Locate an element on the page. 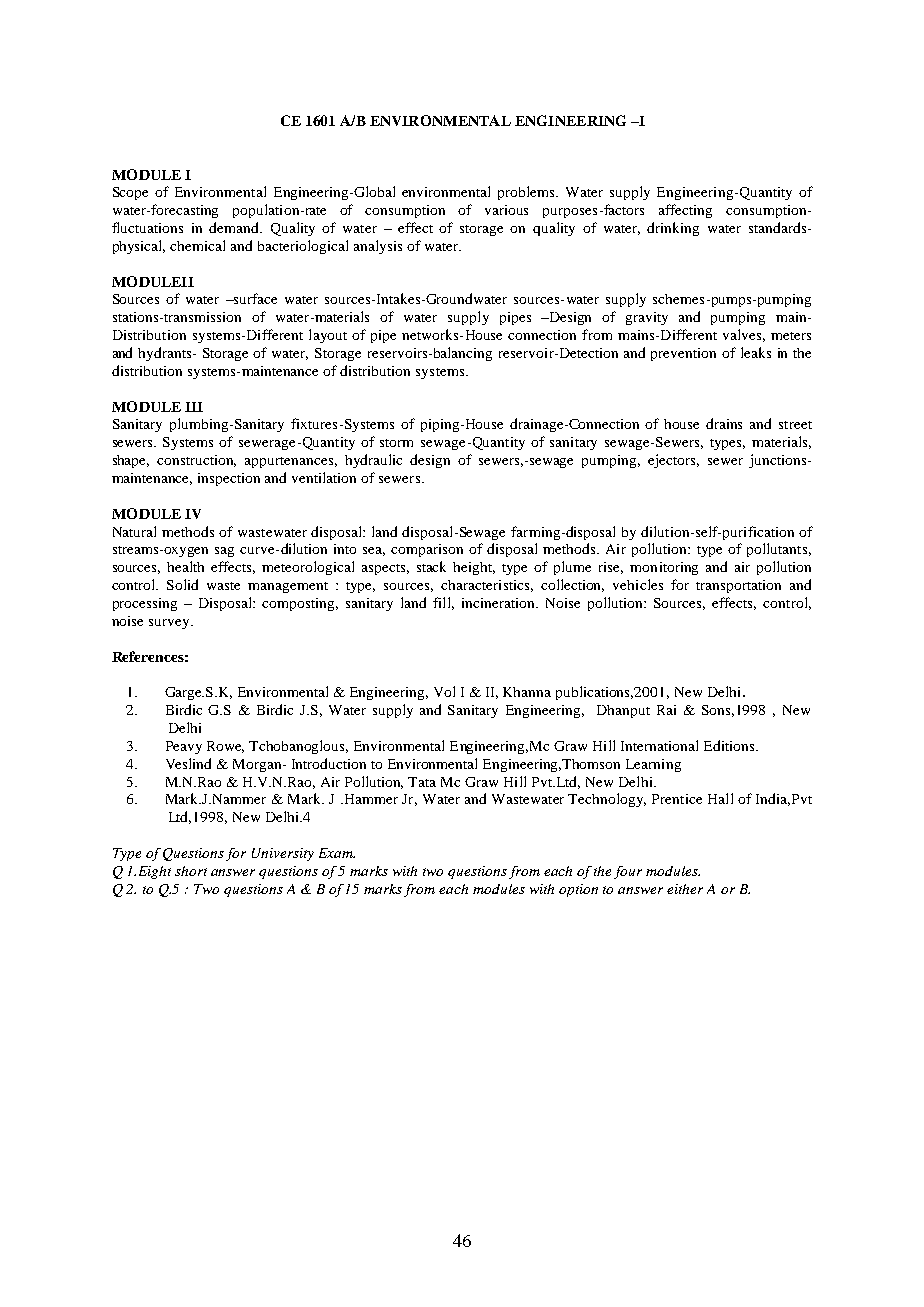 The height and width of the image is (1307, 924). various is located at coordinates (506, 210).
